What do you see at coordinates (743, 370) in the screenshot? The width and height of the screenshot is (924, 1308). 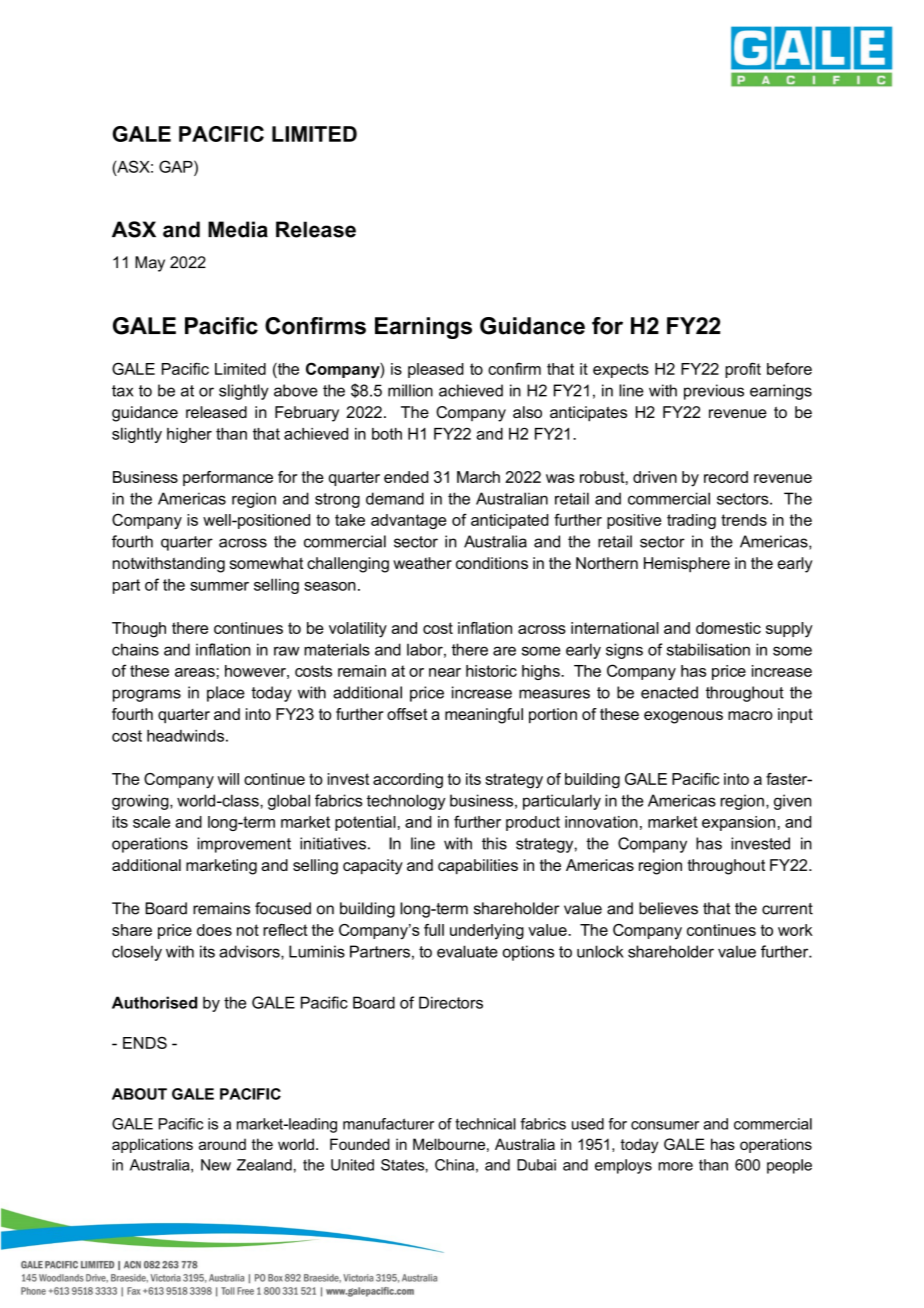 I see `profit` at bounding box center [743, 370].
